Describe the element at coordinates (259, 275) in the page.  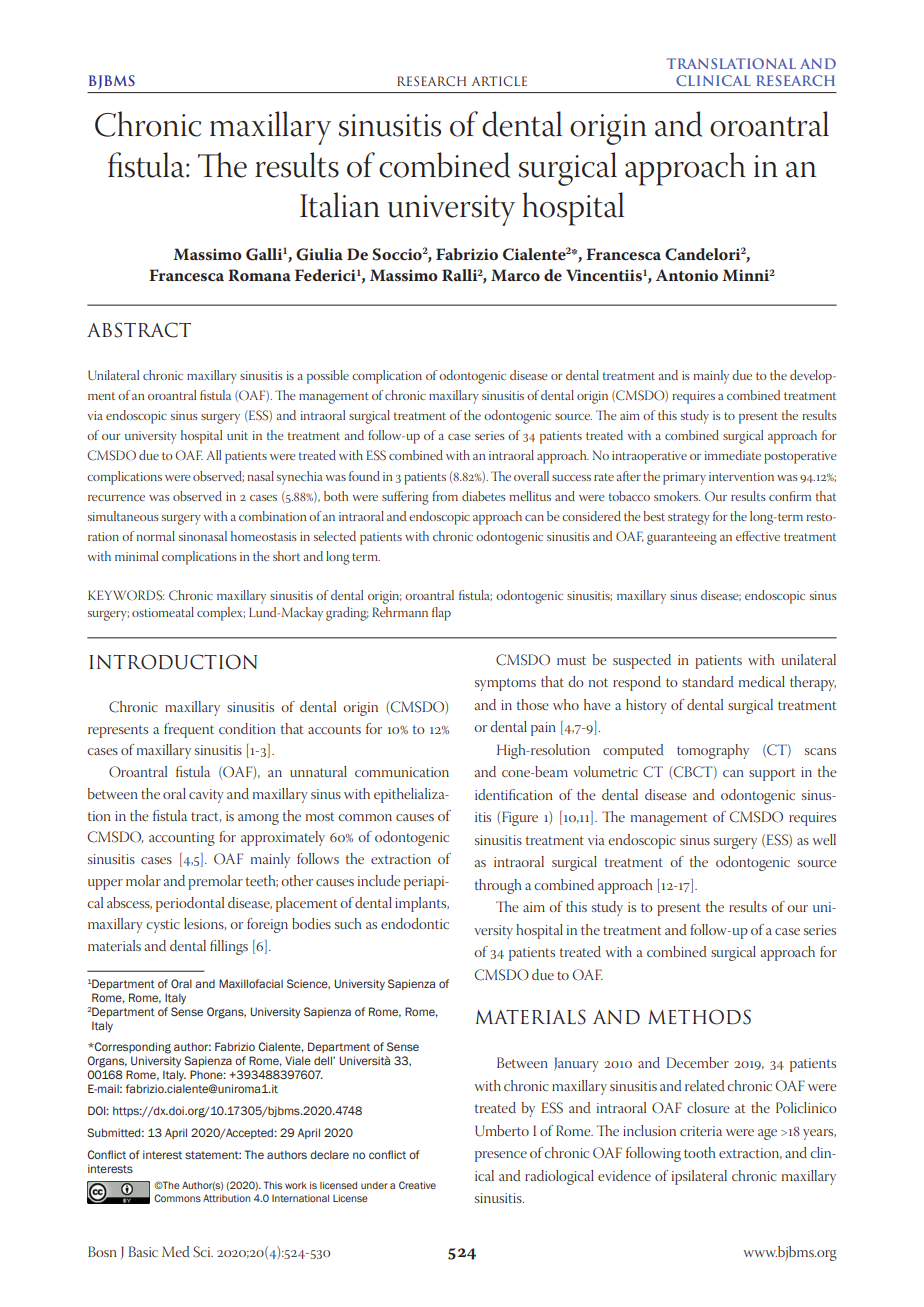
I see `Romana` at that location.
